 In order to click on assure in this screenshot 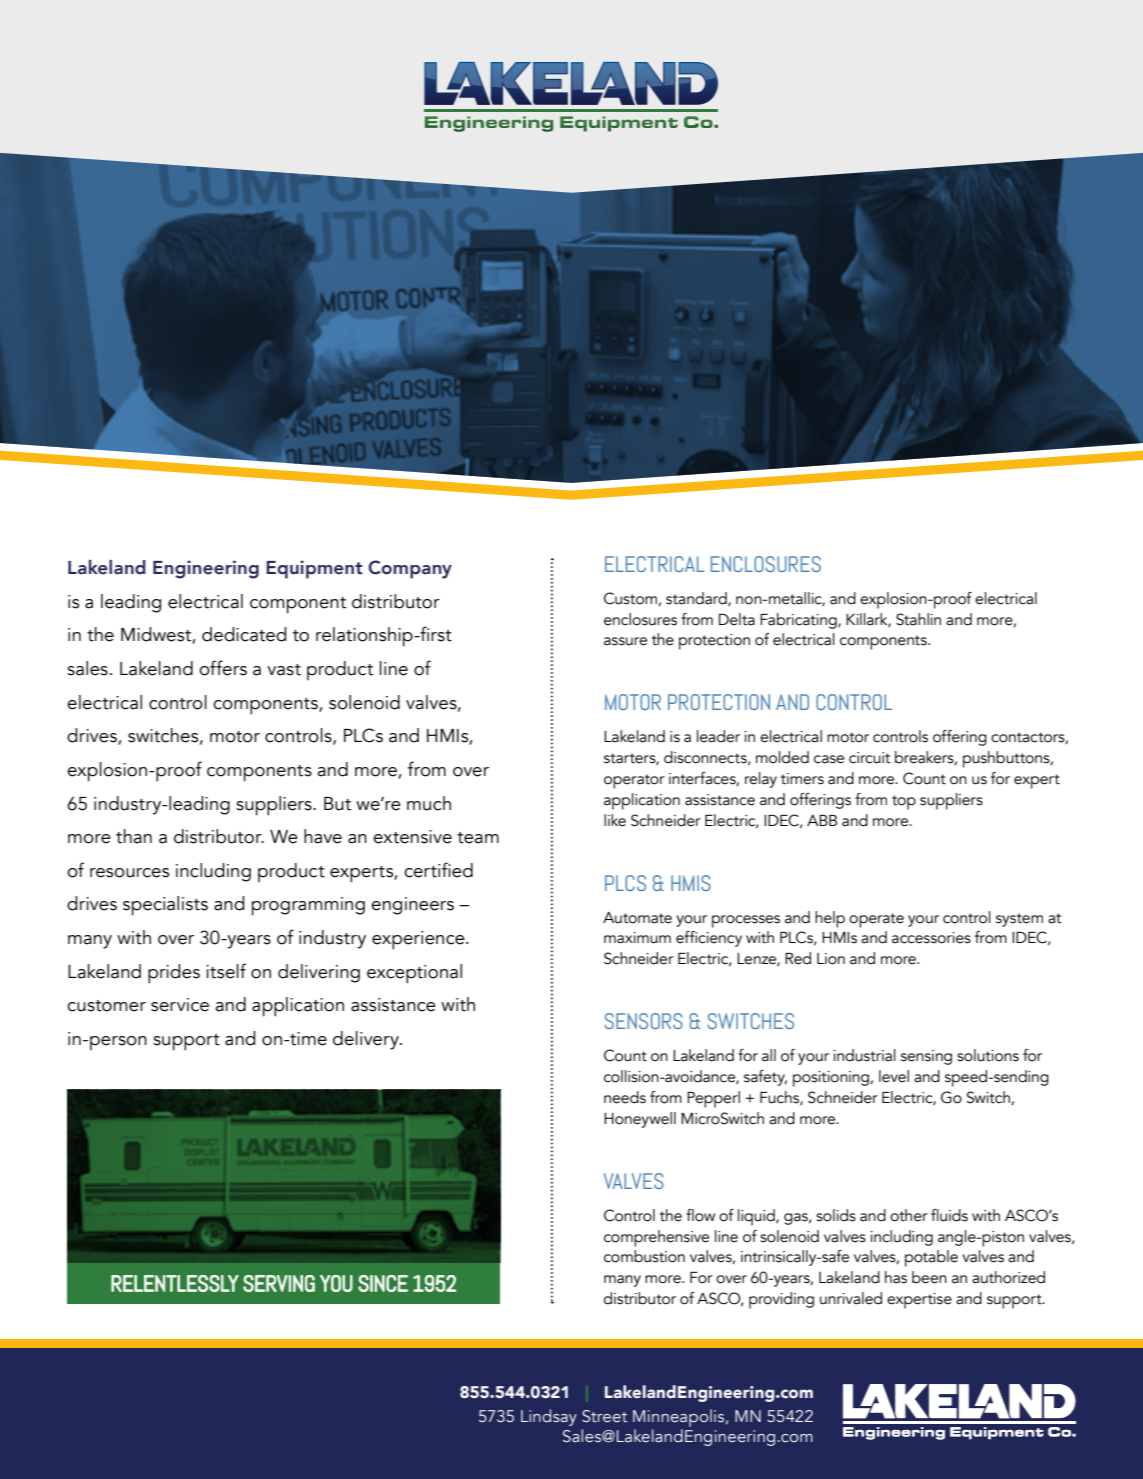, I will do `click(625, 641)`.
